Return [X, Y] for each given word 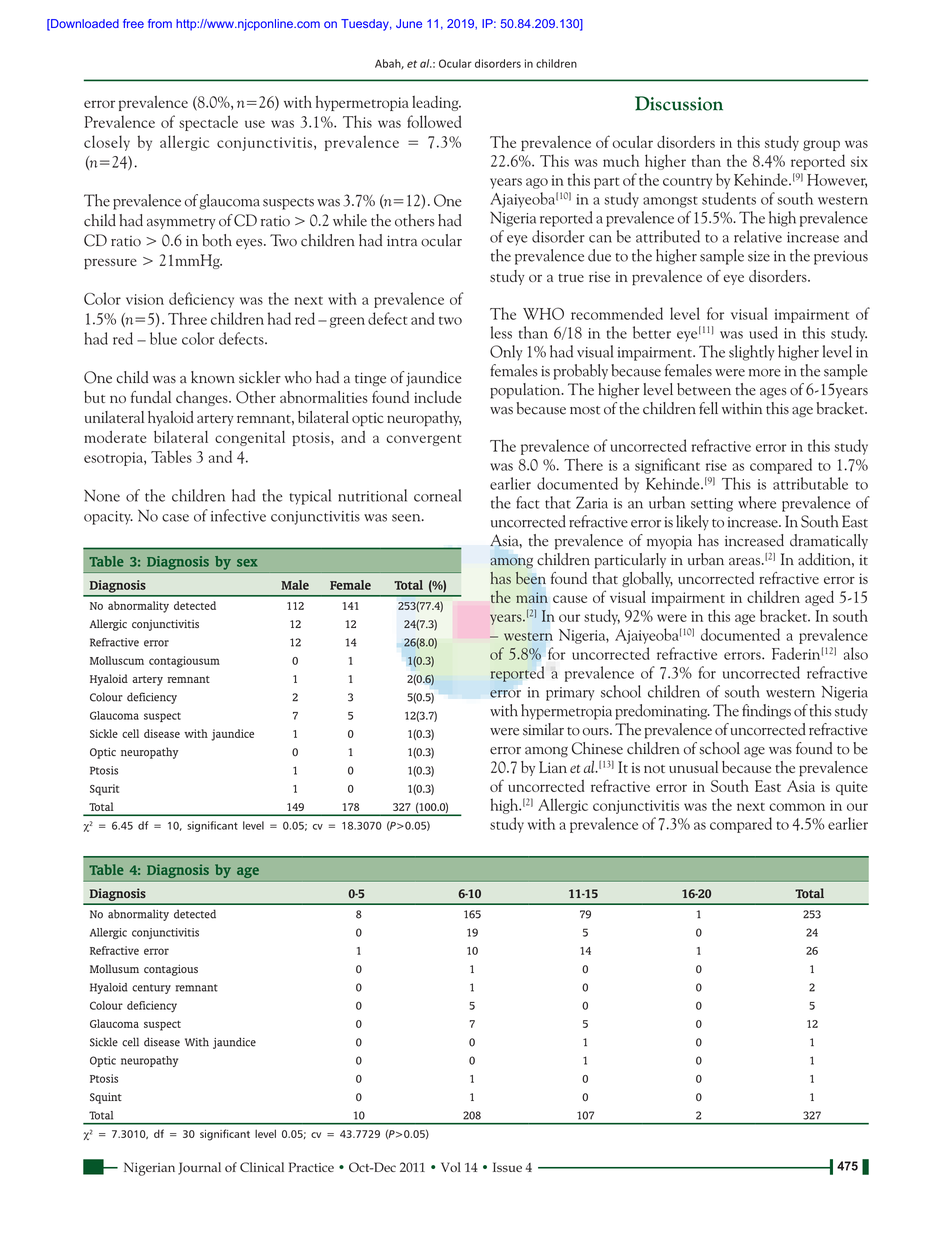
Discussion [679, 103]
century [151, 989]
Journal [199, 1168]
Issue [507, 1167]
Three [187, 318]
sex [247, 563]
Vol [451, 1167]
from [160, 23]
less [501, 332]
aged [819, 598]
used [763, 332]
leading [436, 103]
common [797, 807]
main [532, 597]
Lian [553, 767]
